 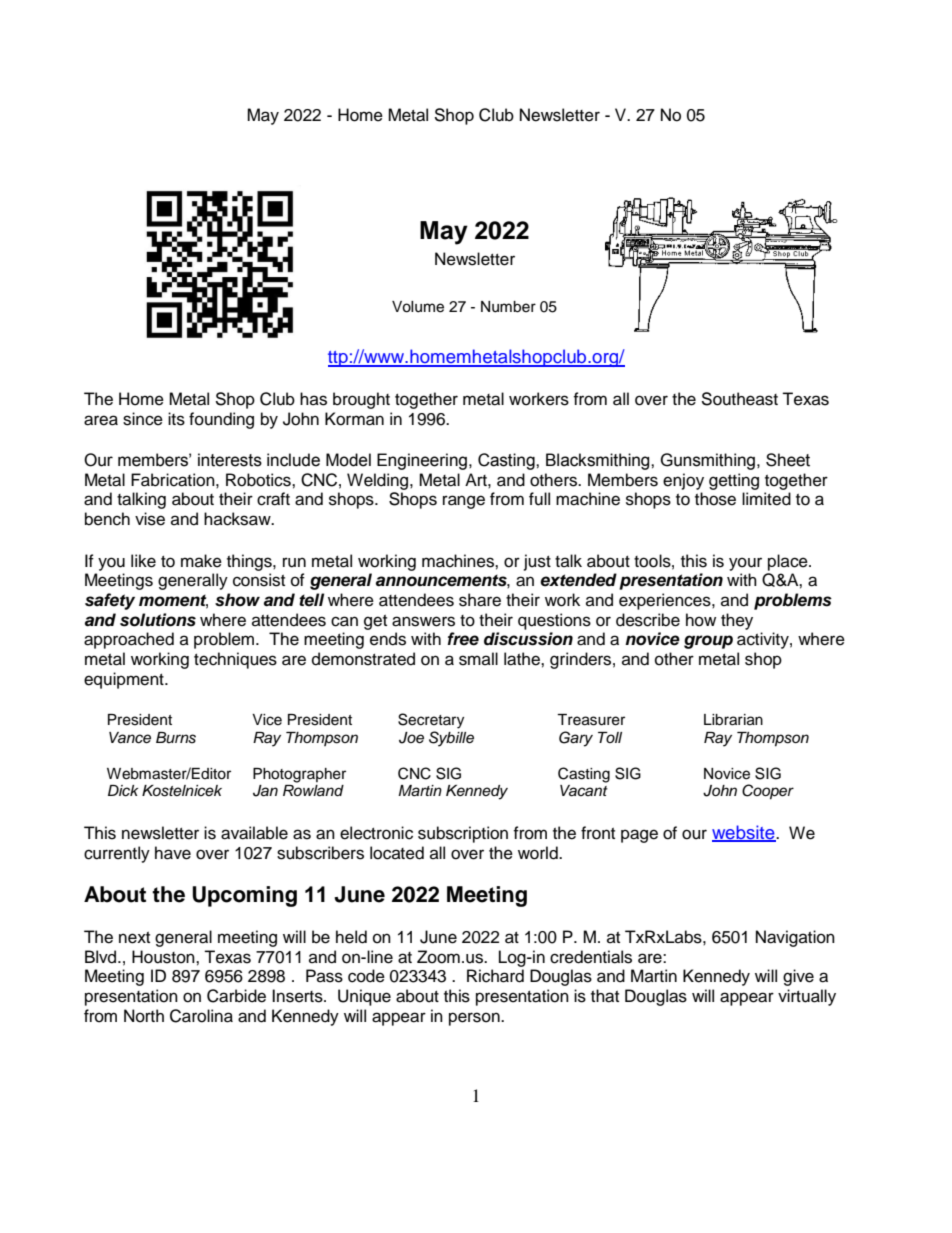 I want to click on its, so click(x=176, y=419).
